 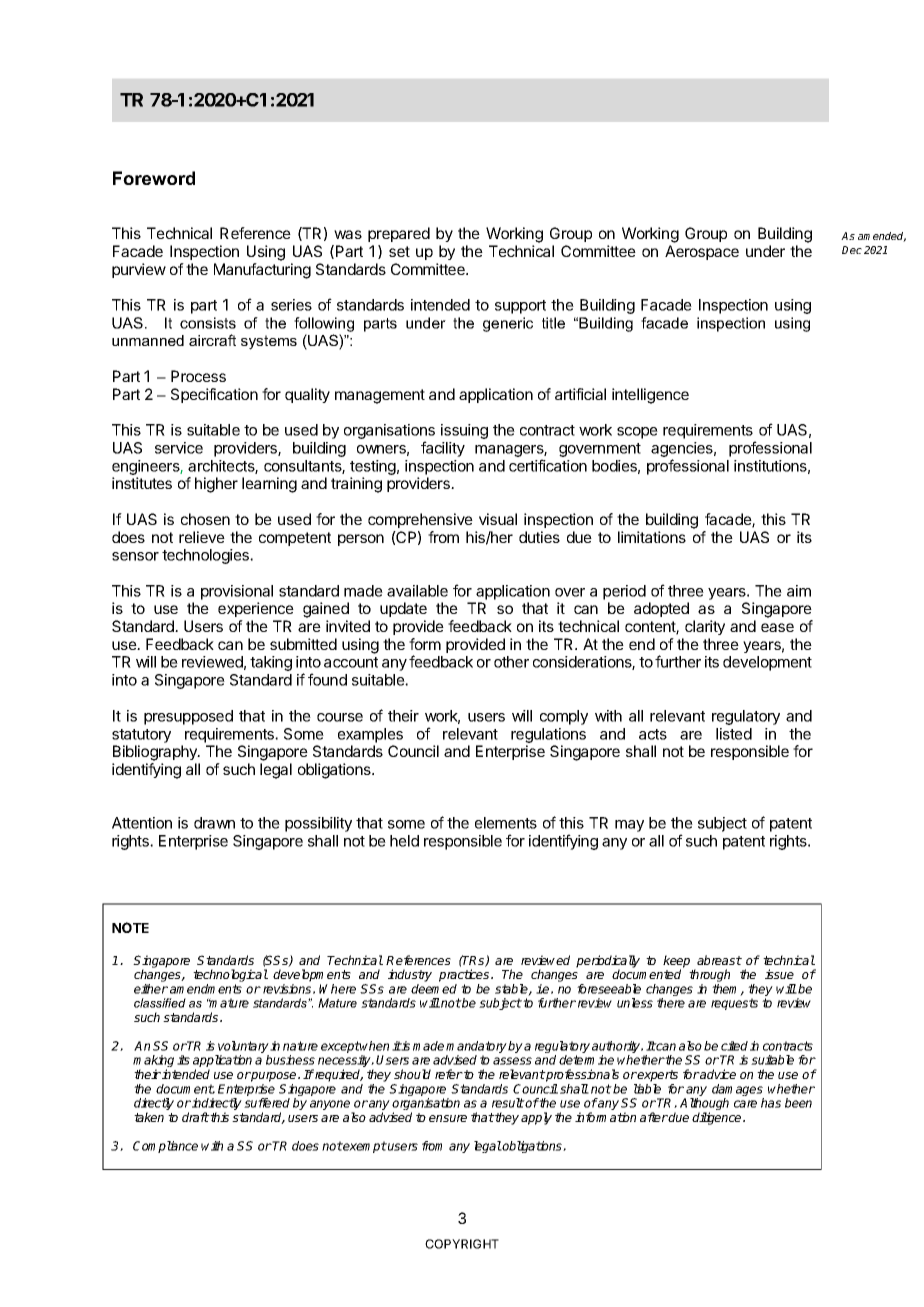 What do you see at coordinates (165, 1147) in the screenshot?
I see `Compliance` at bounding box center [165, 1147].
